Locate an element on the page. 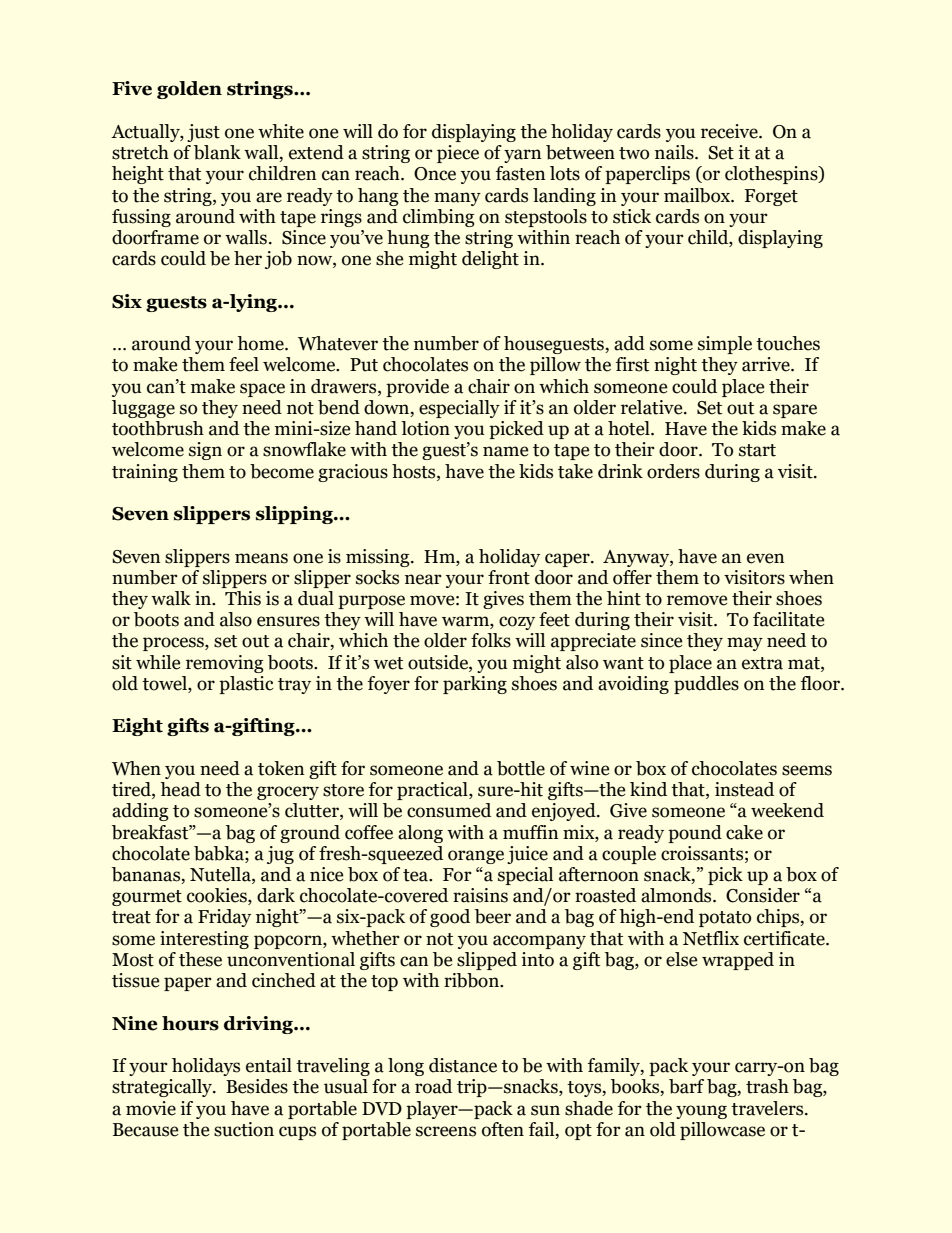  may is located at coordinates (745, 644).
